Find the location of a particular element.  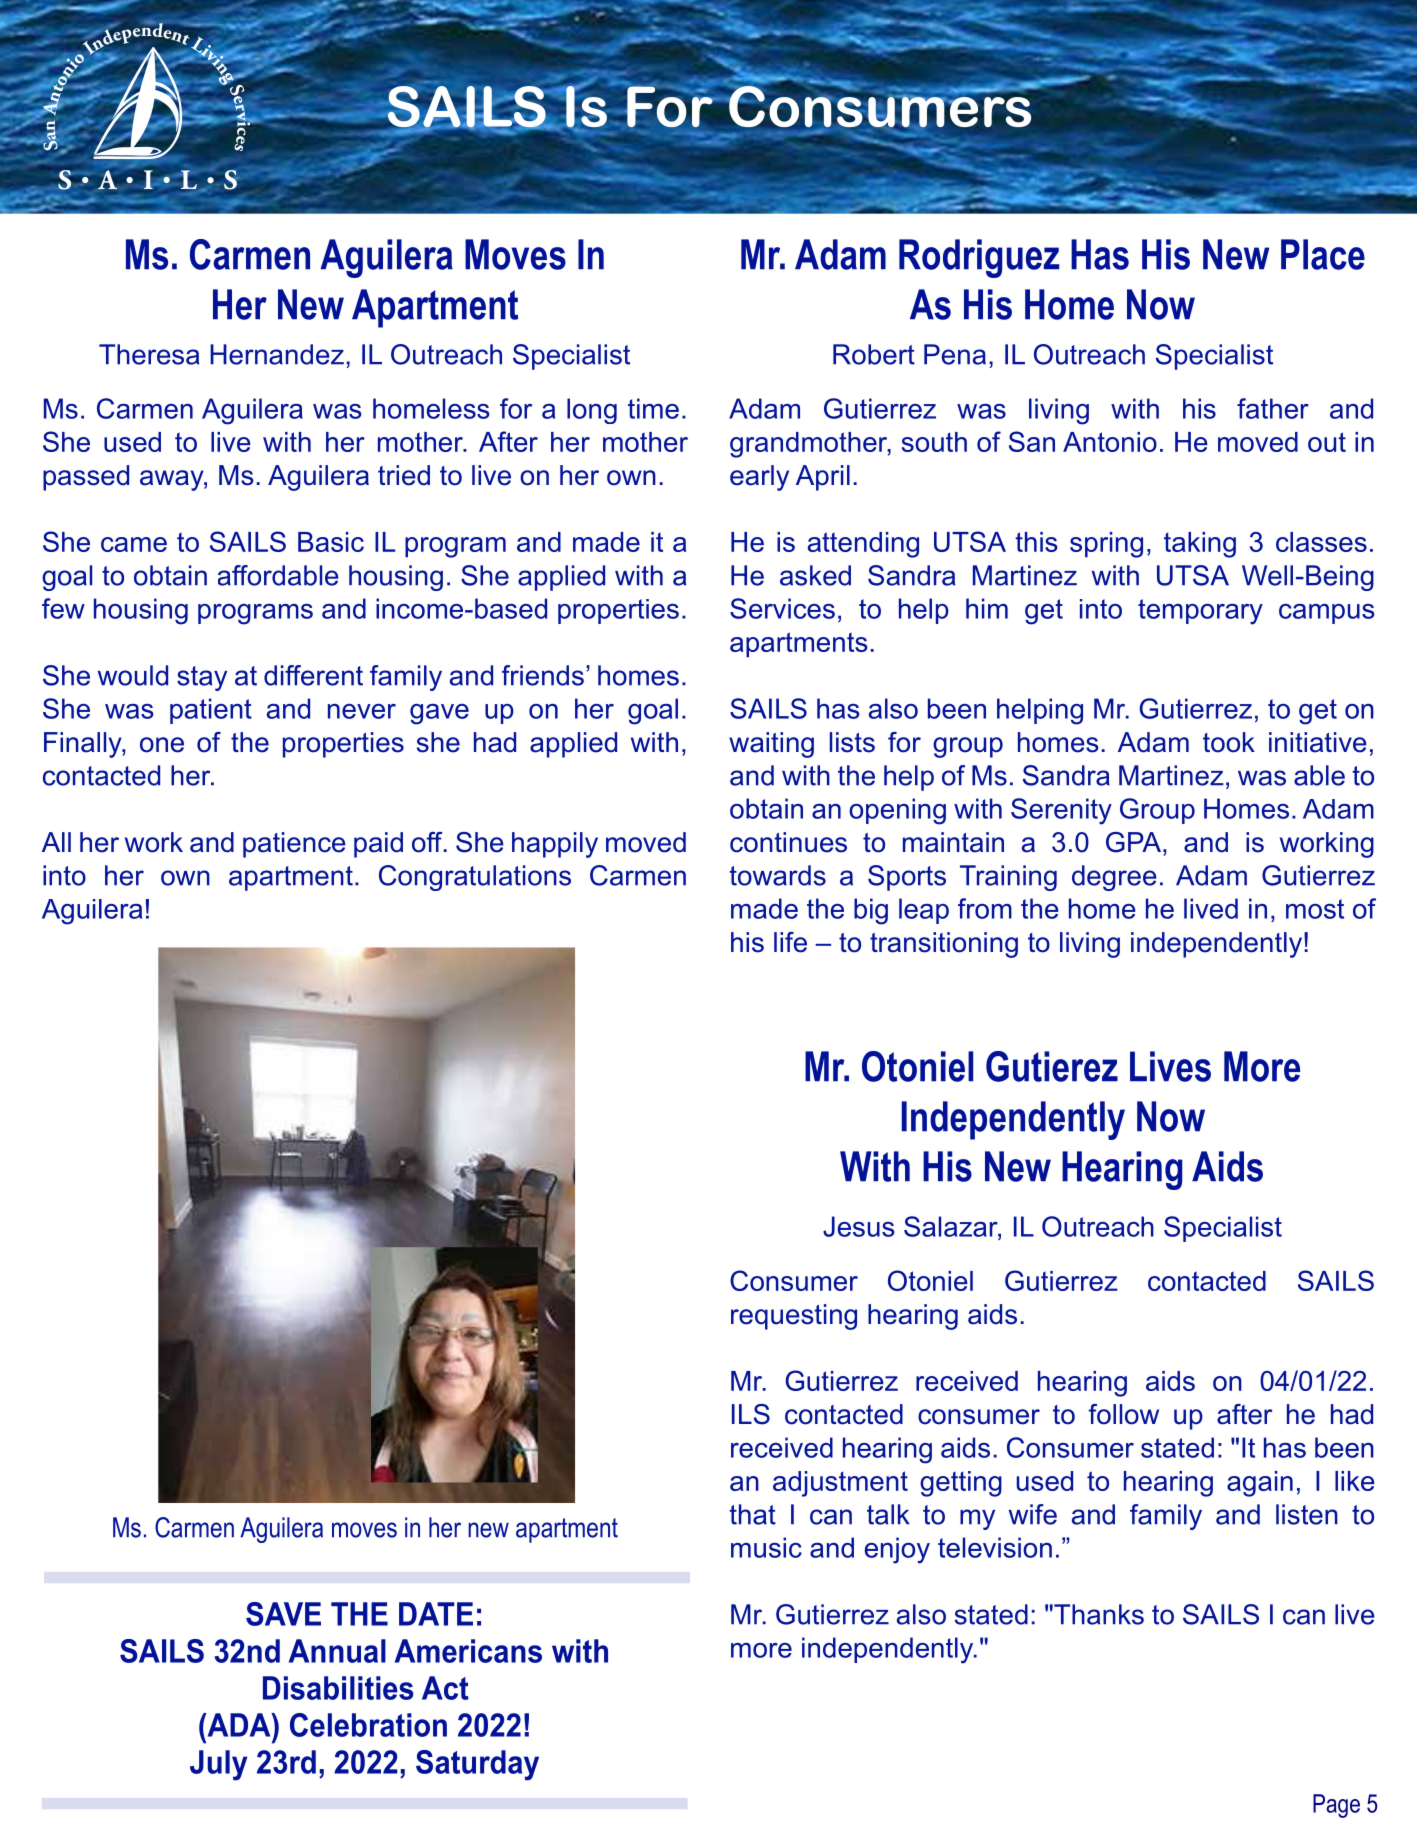

Services is located at coordinates (782, 608).
